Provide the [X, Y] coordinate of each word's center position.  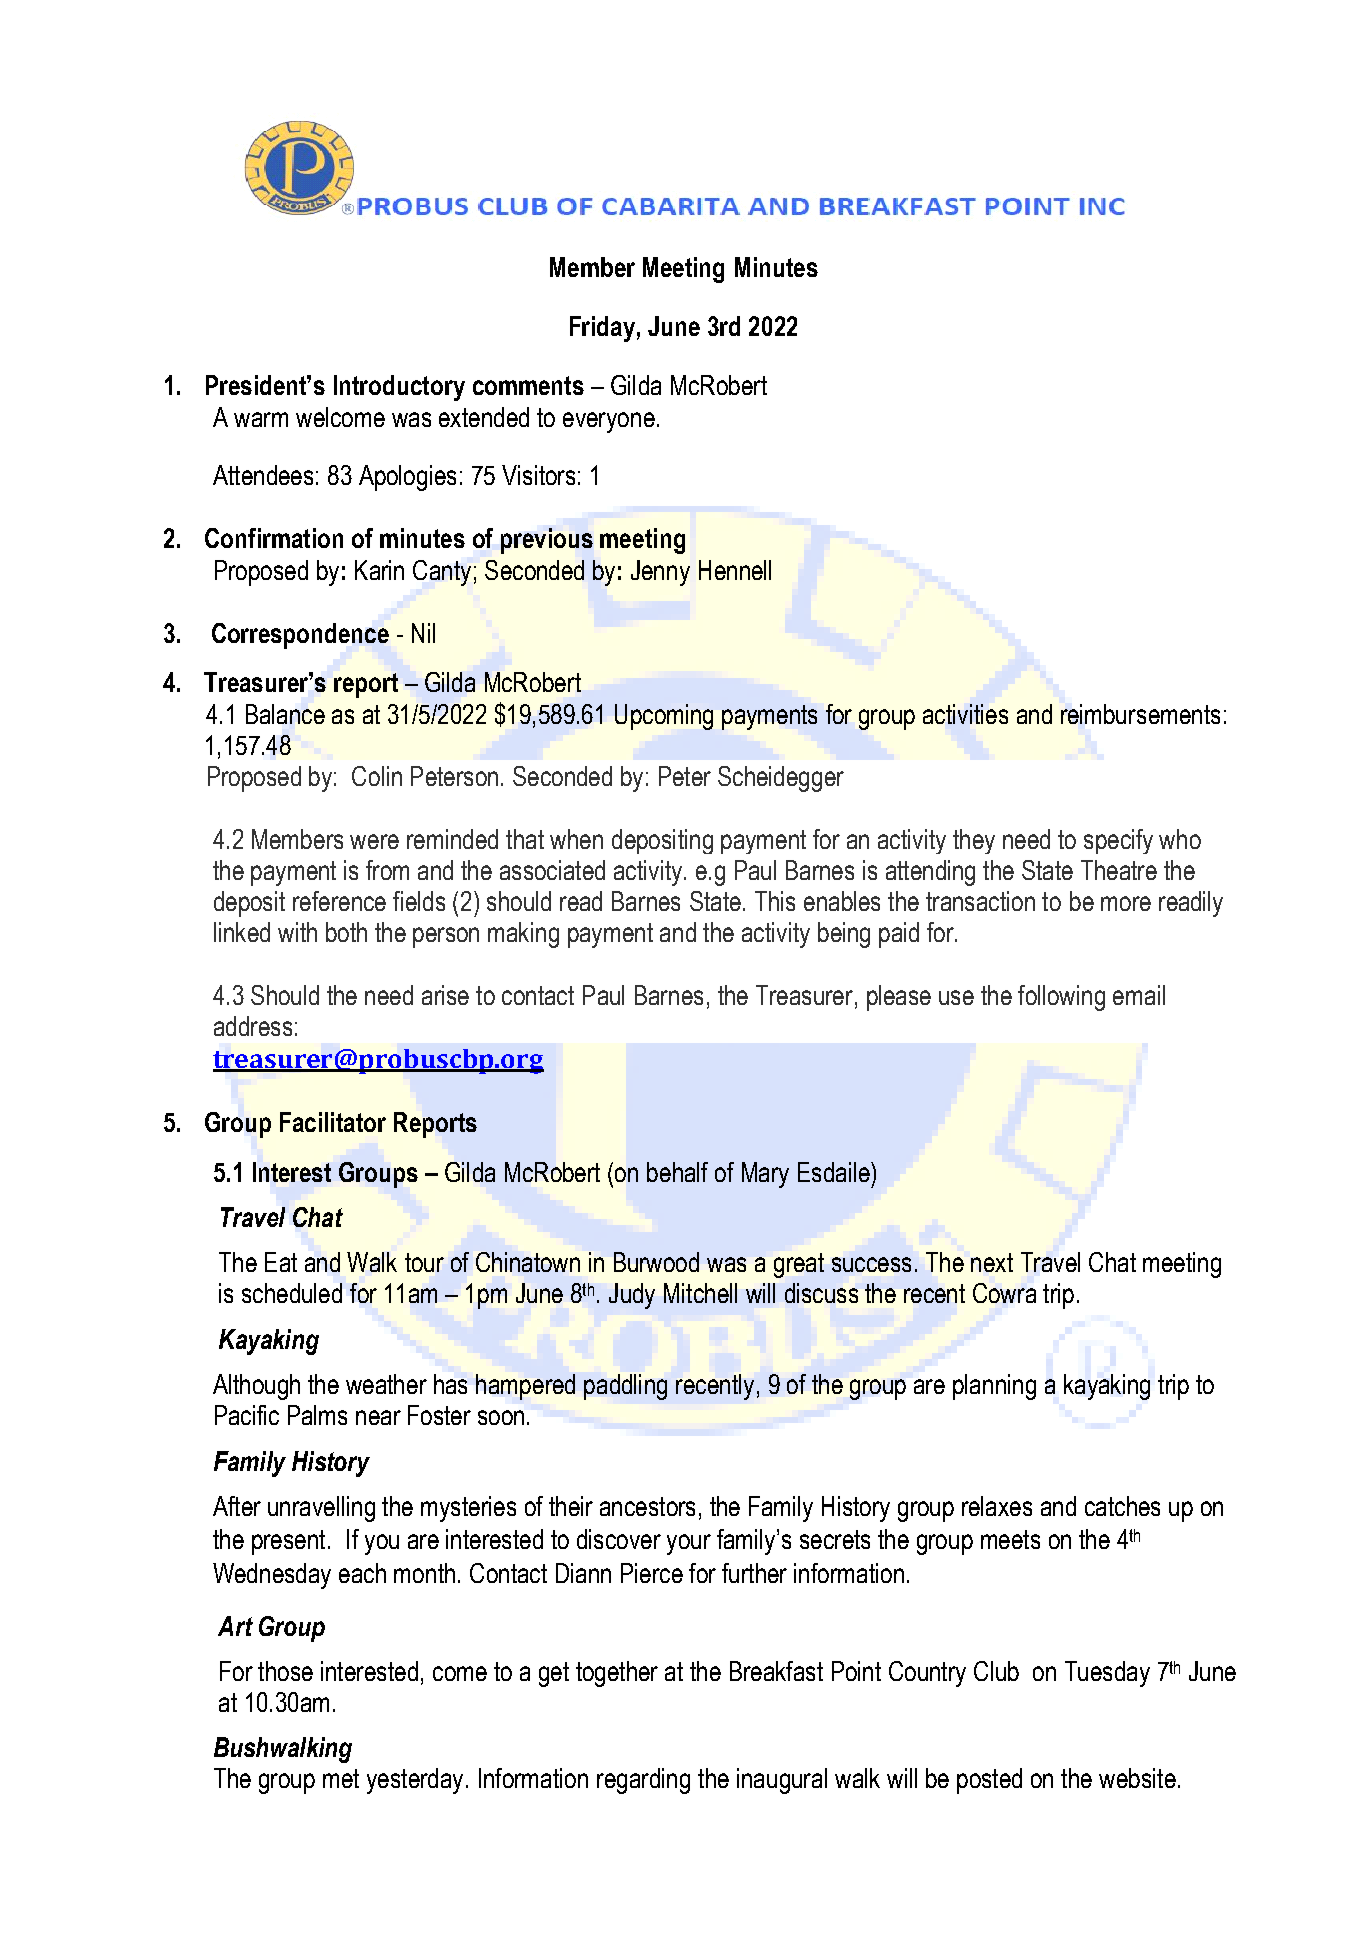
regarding [643, 1781]
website [1137, 1778]
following [1061, 998]
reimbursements [1140, 714]
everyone [609, 422]
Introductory [399, 388]
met [341, 1778]
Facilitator [333, 1122]
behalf [677, 1172]
